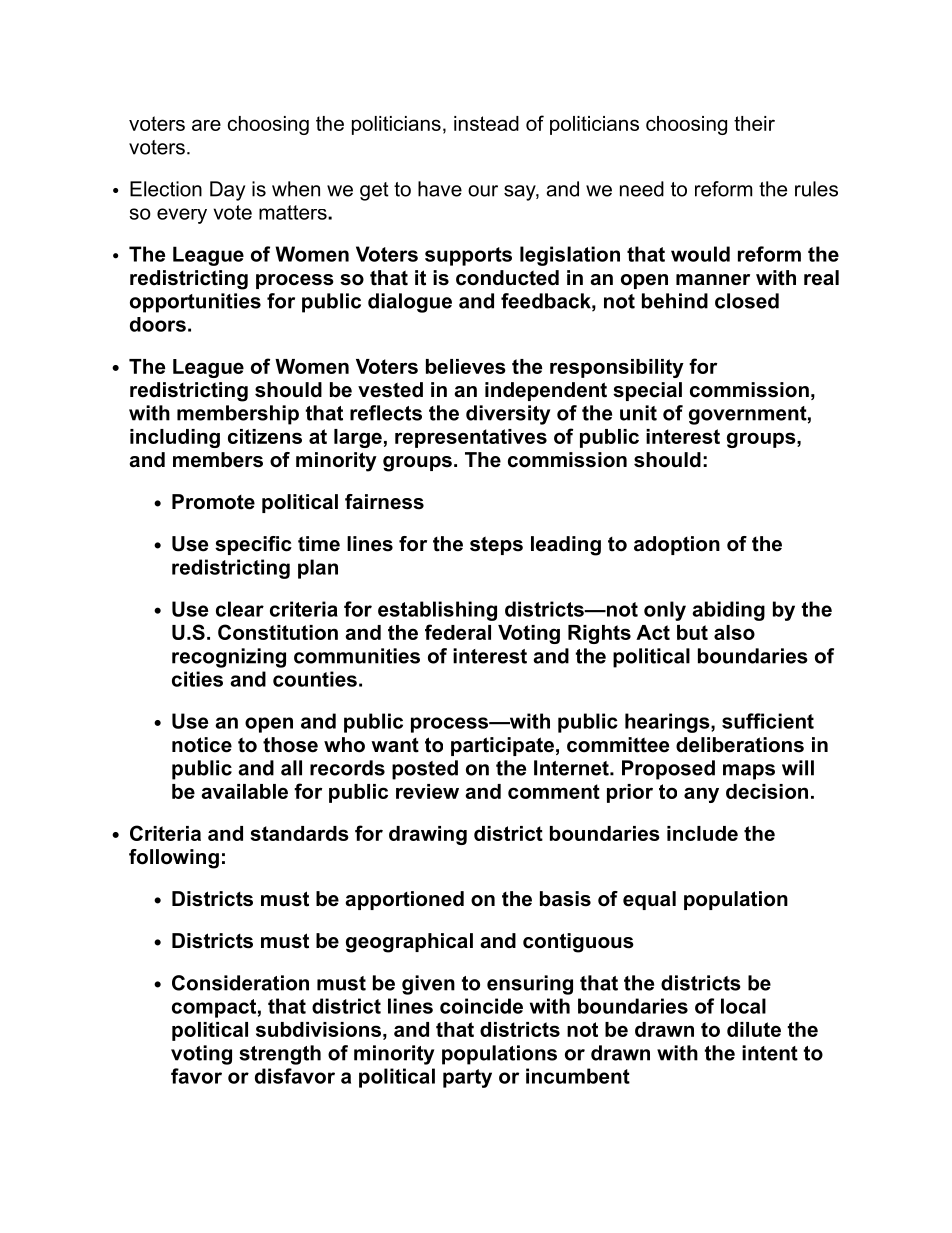 The width and height of the document is (952, 1233). Describe the element at coordinates (240, 609) in the document. I see `clear` at that location.
